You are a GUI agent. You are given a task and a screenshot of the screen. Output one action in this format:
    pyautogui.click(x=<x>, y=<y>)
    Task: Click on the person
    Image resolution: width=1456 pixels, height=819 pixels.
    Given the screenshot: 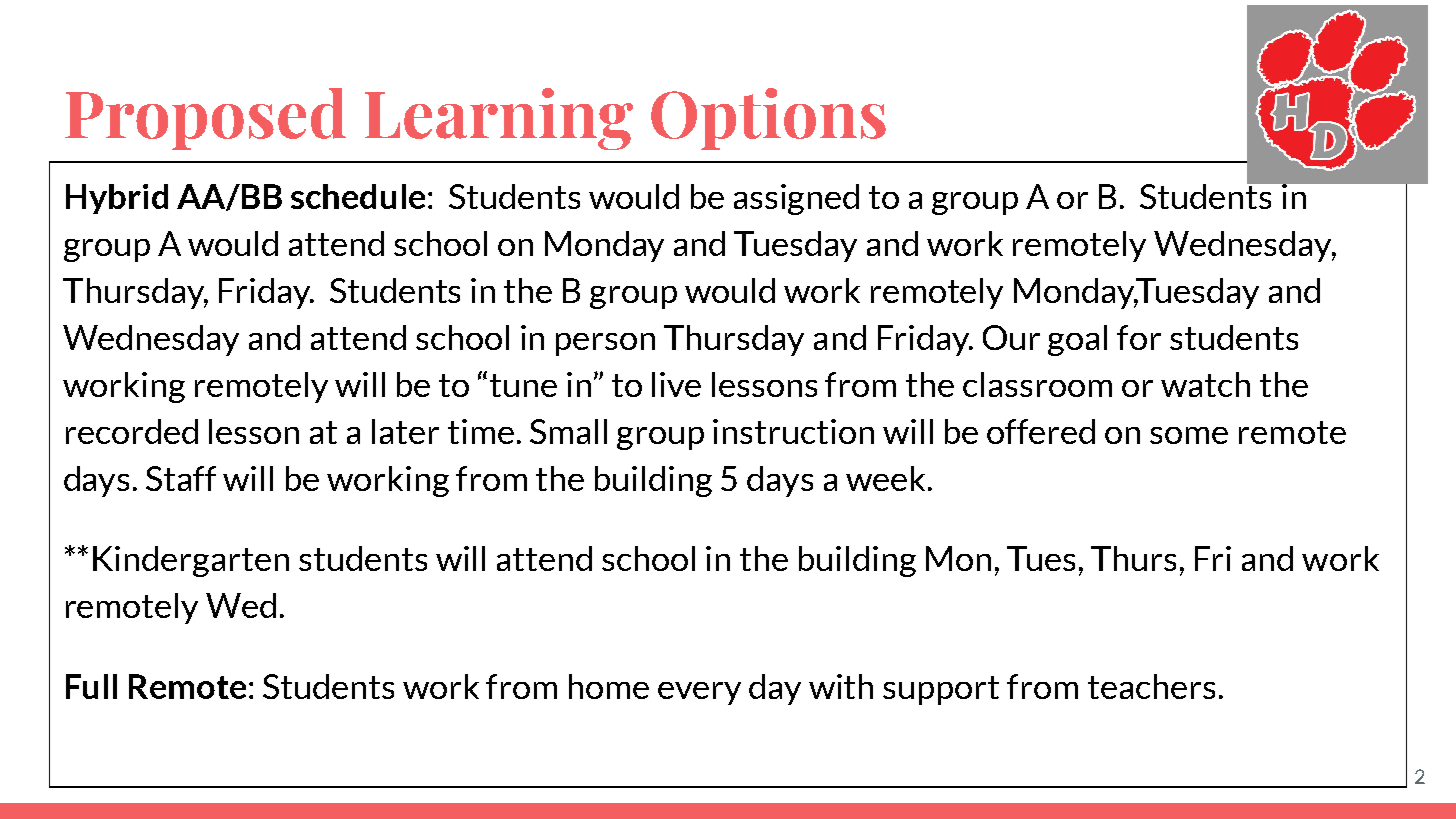 What is the action you would take?
    pyautogui.click(x=605, y=344)
